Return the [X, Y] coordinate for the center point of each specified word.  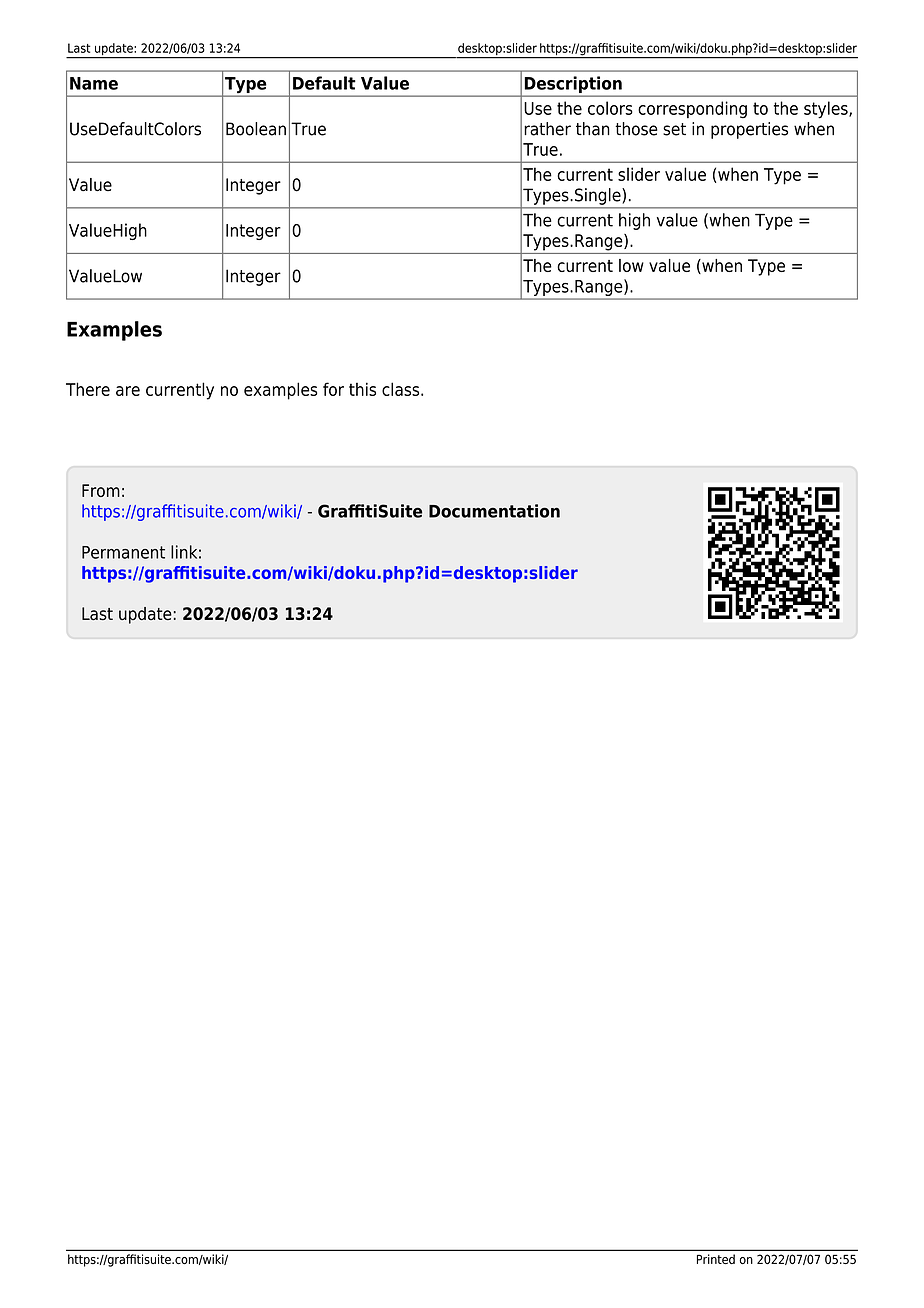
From [101, 490]
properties [749, 130]
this [362, 389]
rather [547, 129]
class [402, 389]
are [128, 391]
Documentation [494, 511]
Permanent [123, 552]
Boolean [256, 129]
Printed [716, 1259]
